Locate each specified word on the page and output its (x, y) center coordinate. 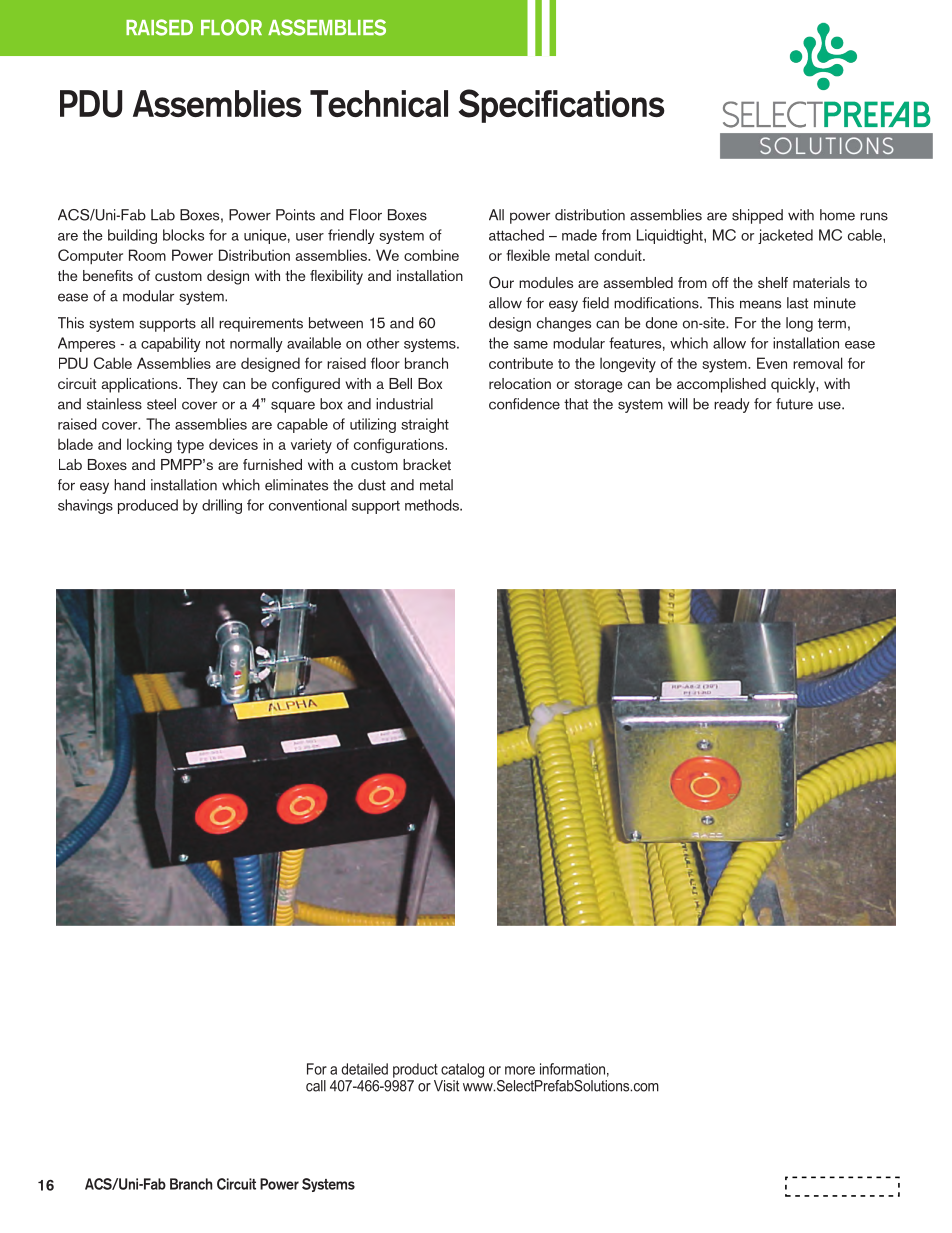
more (520, 1070)
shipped (757, 216)
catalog (462, 1070)
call (316, 1086)
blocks (183, 235)
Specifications (562, 106)
